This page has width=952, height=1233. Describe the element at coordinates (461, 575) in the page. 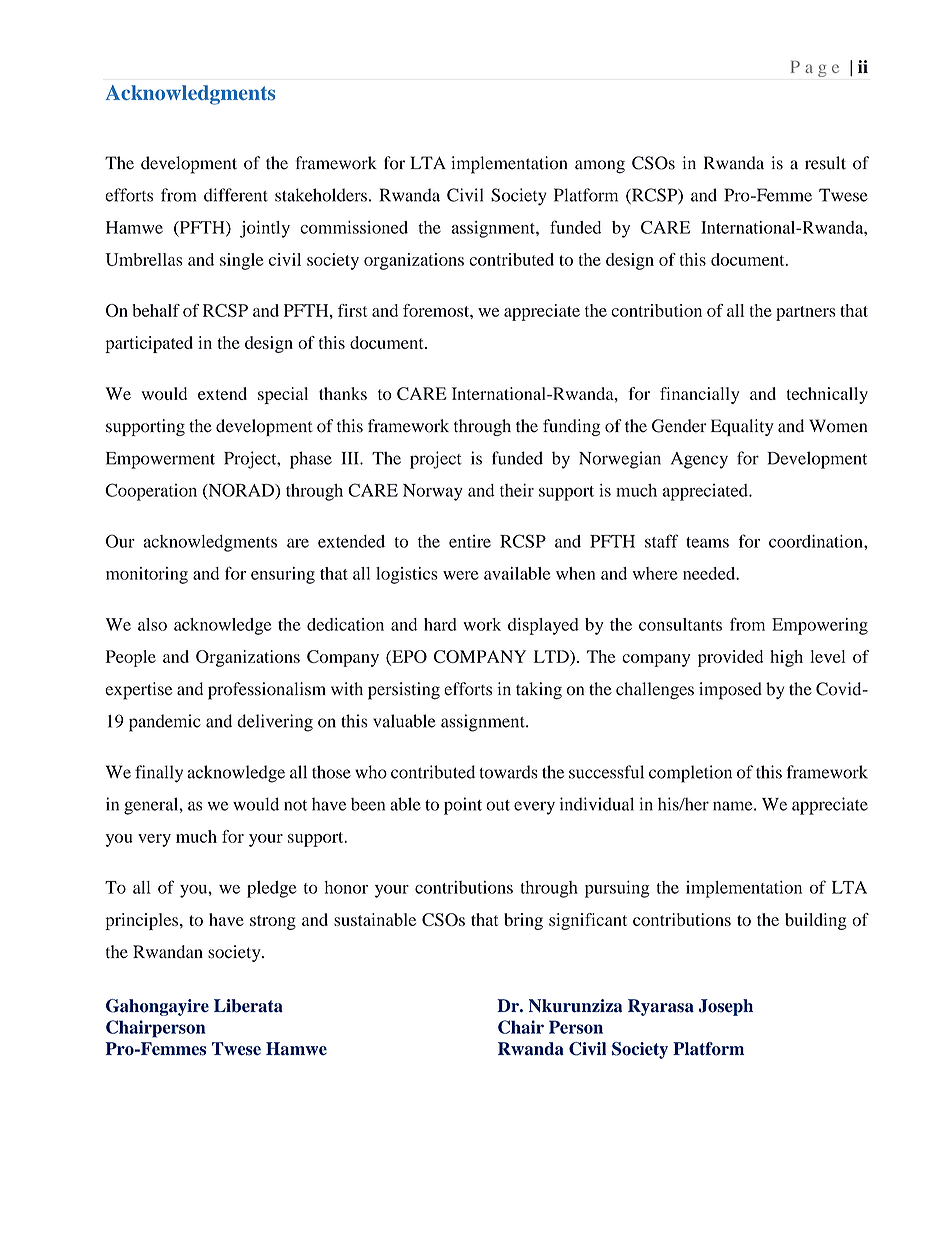

I see `were` at that location.
